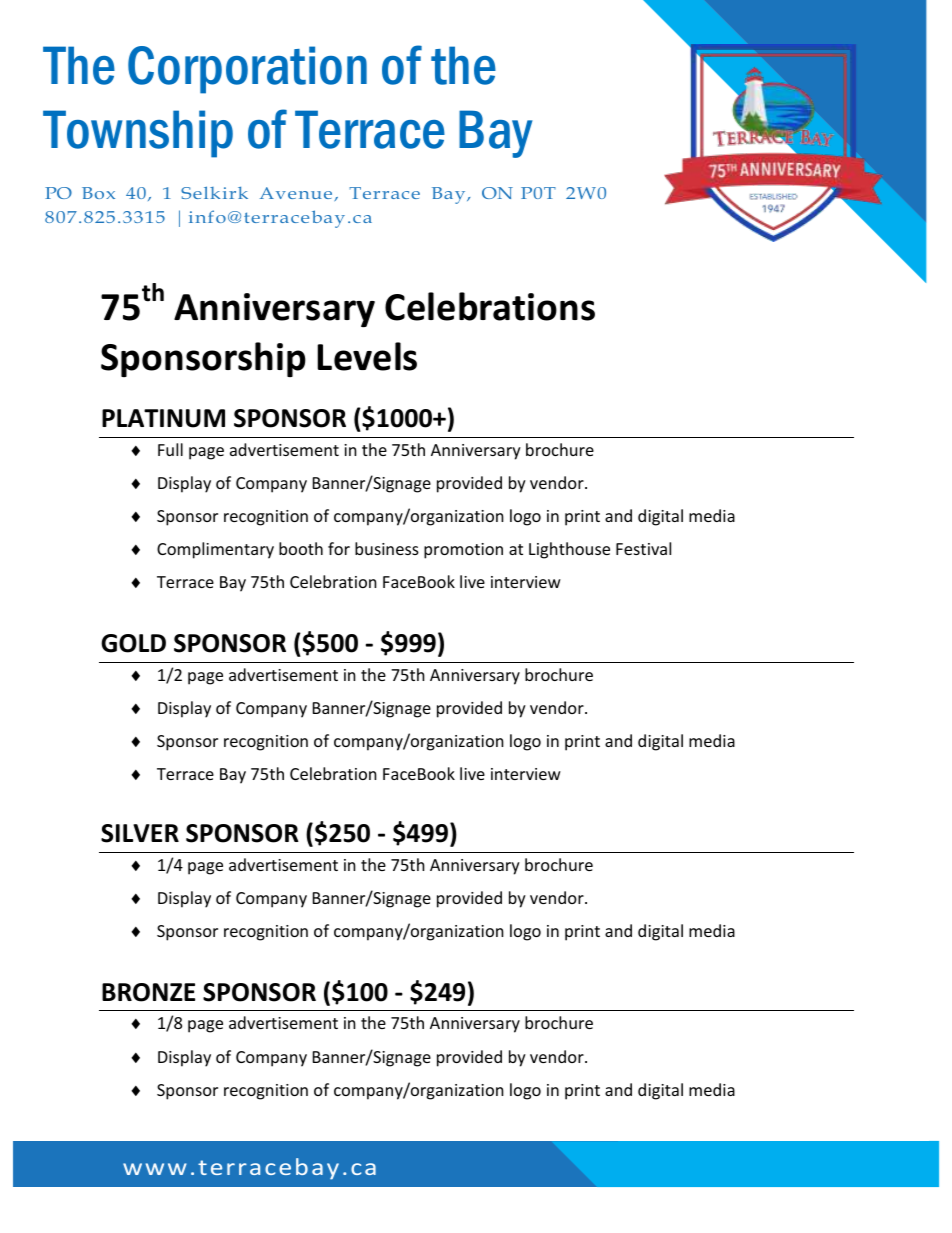  I want to click on Levels, so click(367, 356).
